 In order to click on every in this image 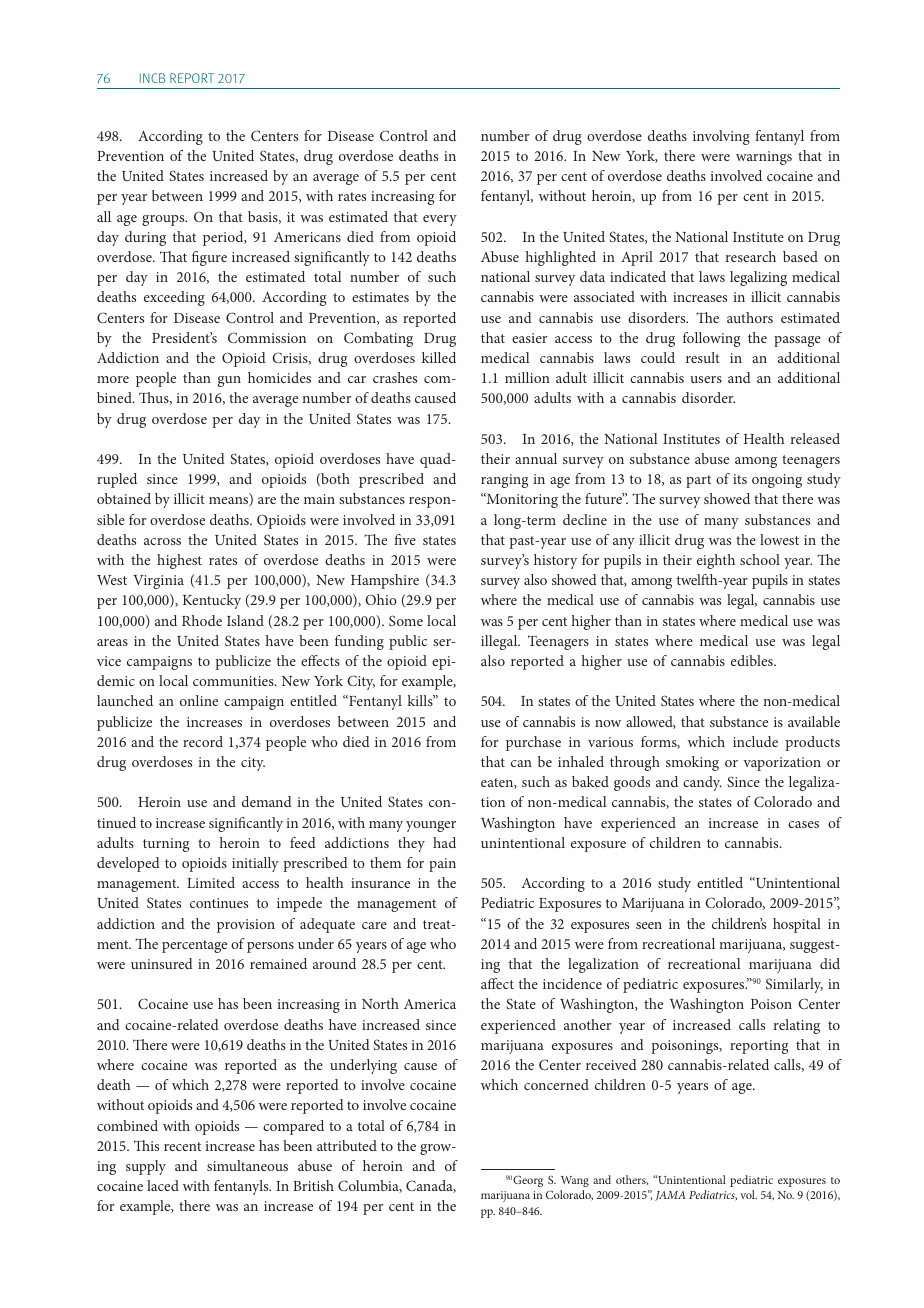, I will do `click(440, 220)`.
